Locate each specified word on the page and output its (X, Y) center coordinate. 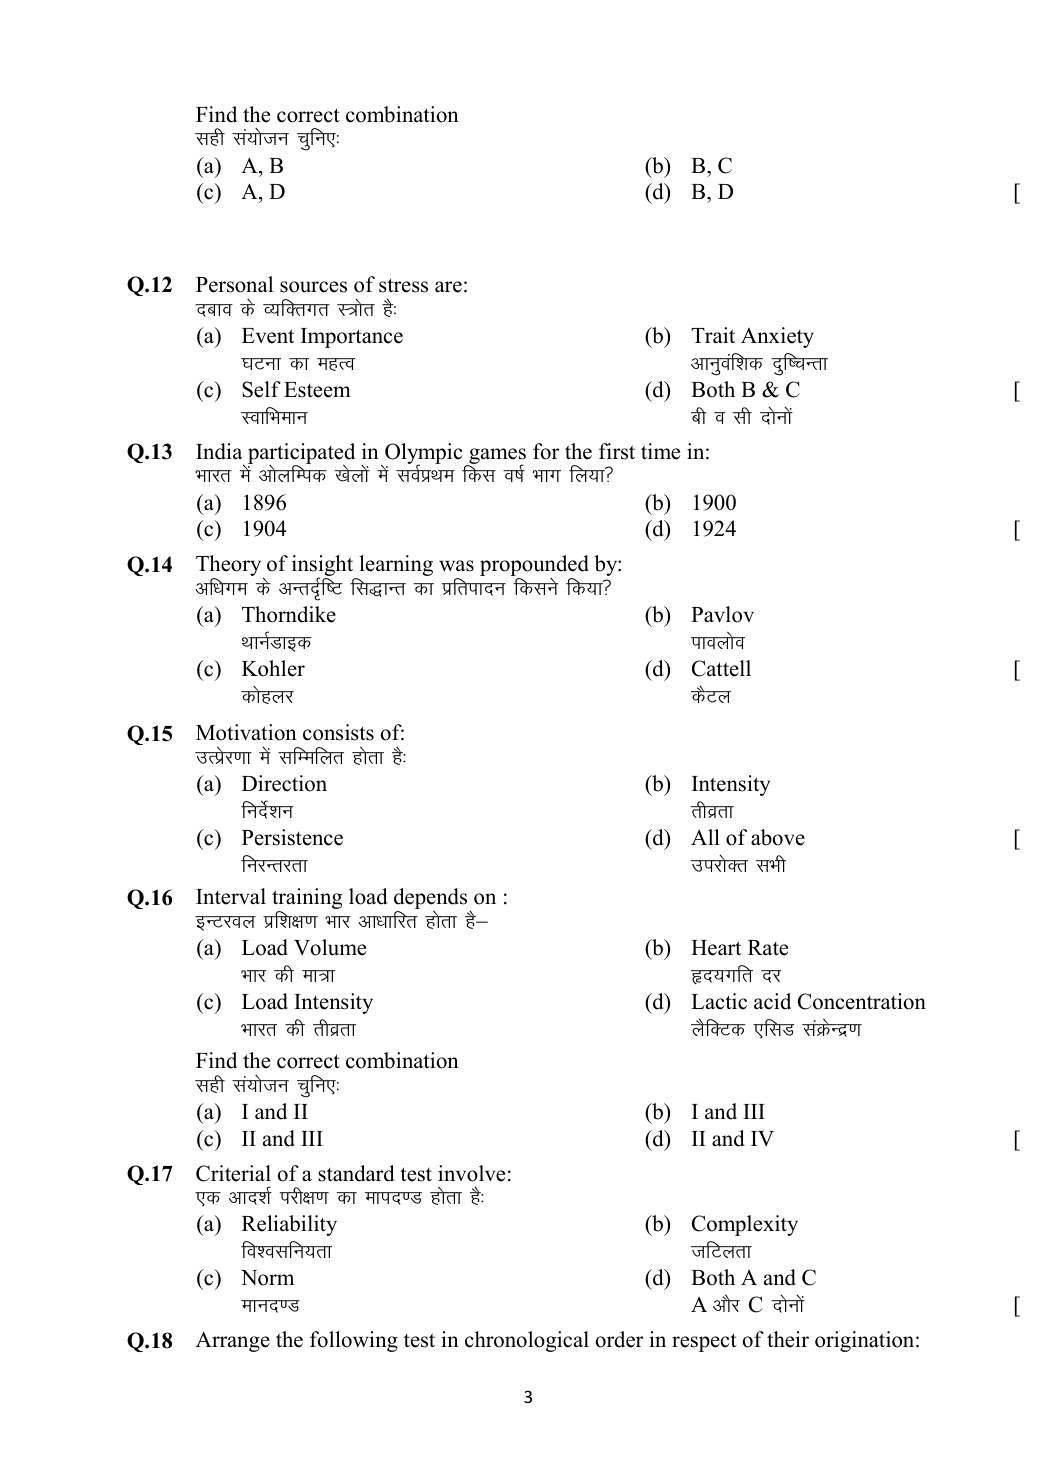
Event (268, 336)
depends (432, 900)
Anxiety (777, 337)
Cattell (721, 668)
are (448, 287)
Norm (267, 1278)
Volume (330, 947)
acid (772, 1001)
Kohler (273, 668)
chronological (527, 1341)
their (788, 1339)
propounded (534, 567)
